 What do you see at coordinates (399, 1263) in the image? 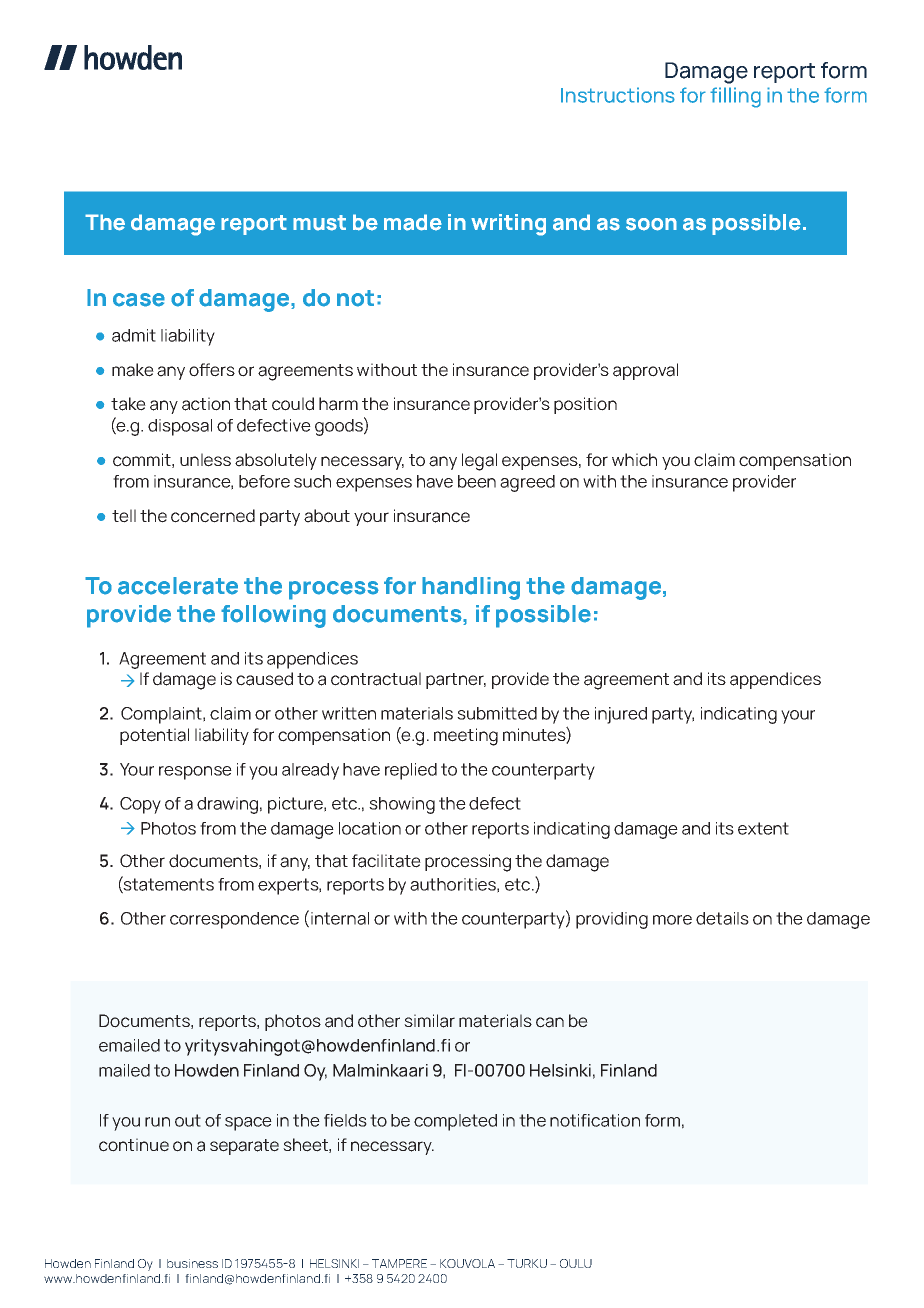
I see `TAMPERE` at bounding box center [399, 1263].
